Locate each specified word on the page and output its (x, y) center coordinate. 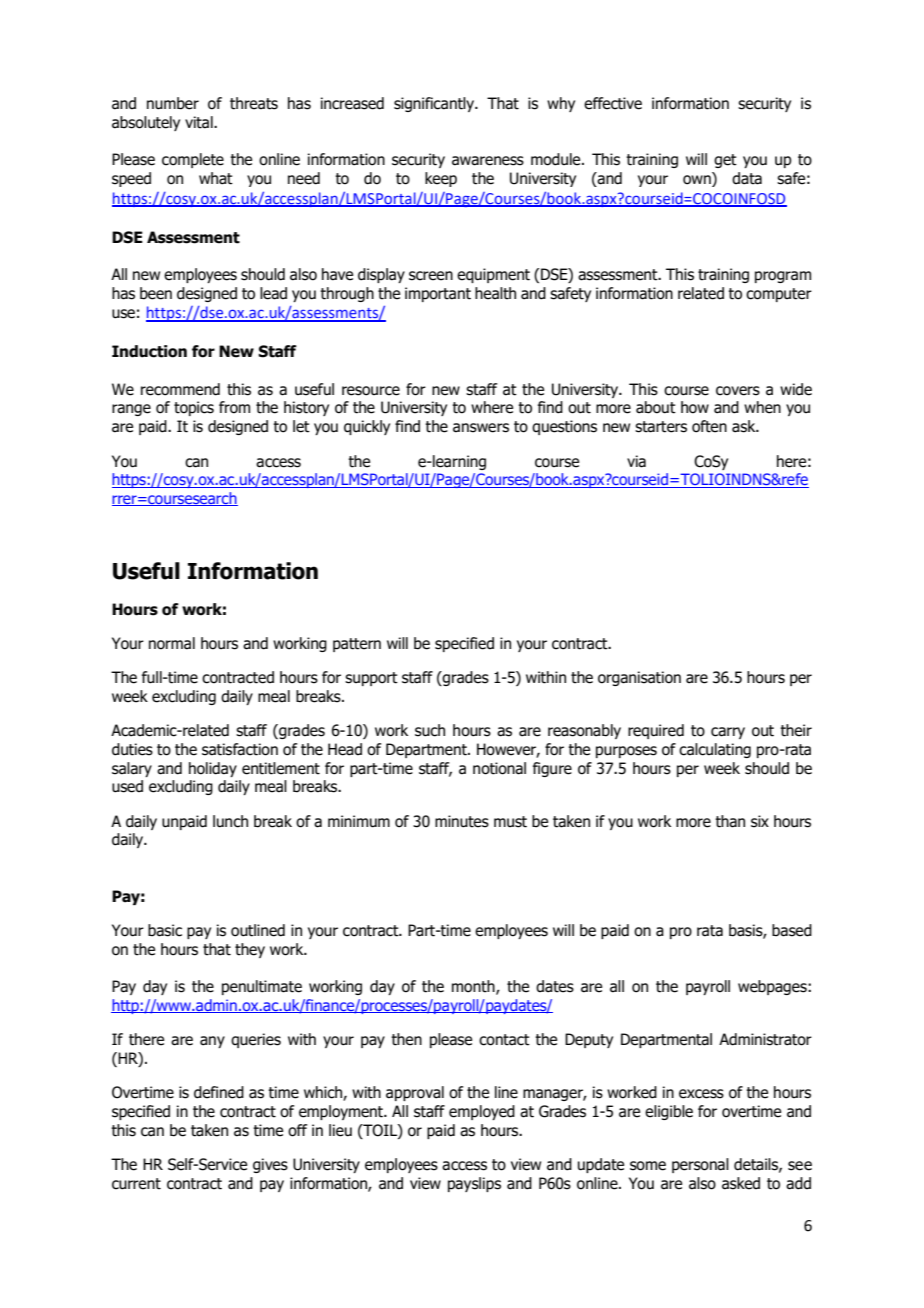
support (371, 679)
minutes (462, 821)
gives (270, 1165)
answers (481, 428)
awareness (488, 161)
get (725, 161)
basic (165, 930)
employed (482, 1112)
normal (172, 643)
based (792, 930)
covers (738, 391)
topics (194, 408)
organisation (639, 678)
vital (200, 122)
